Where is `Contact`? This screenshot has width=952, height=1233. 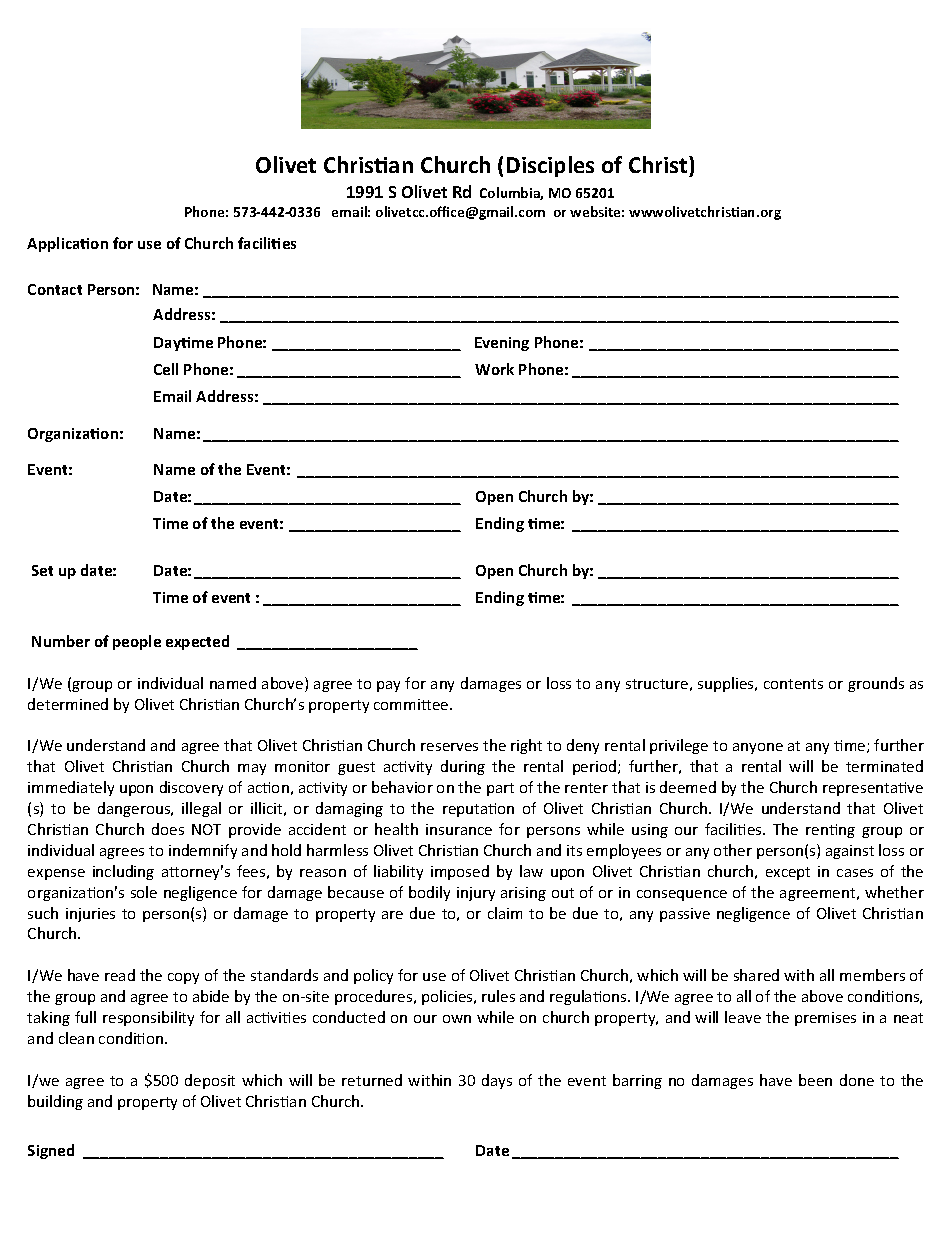 Contact is located at coordinates (55, 289).
